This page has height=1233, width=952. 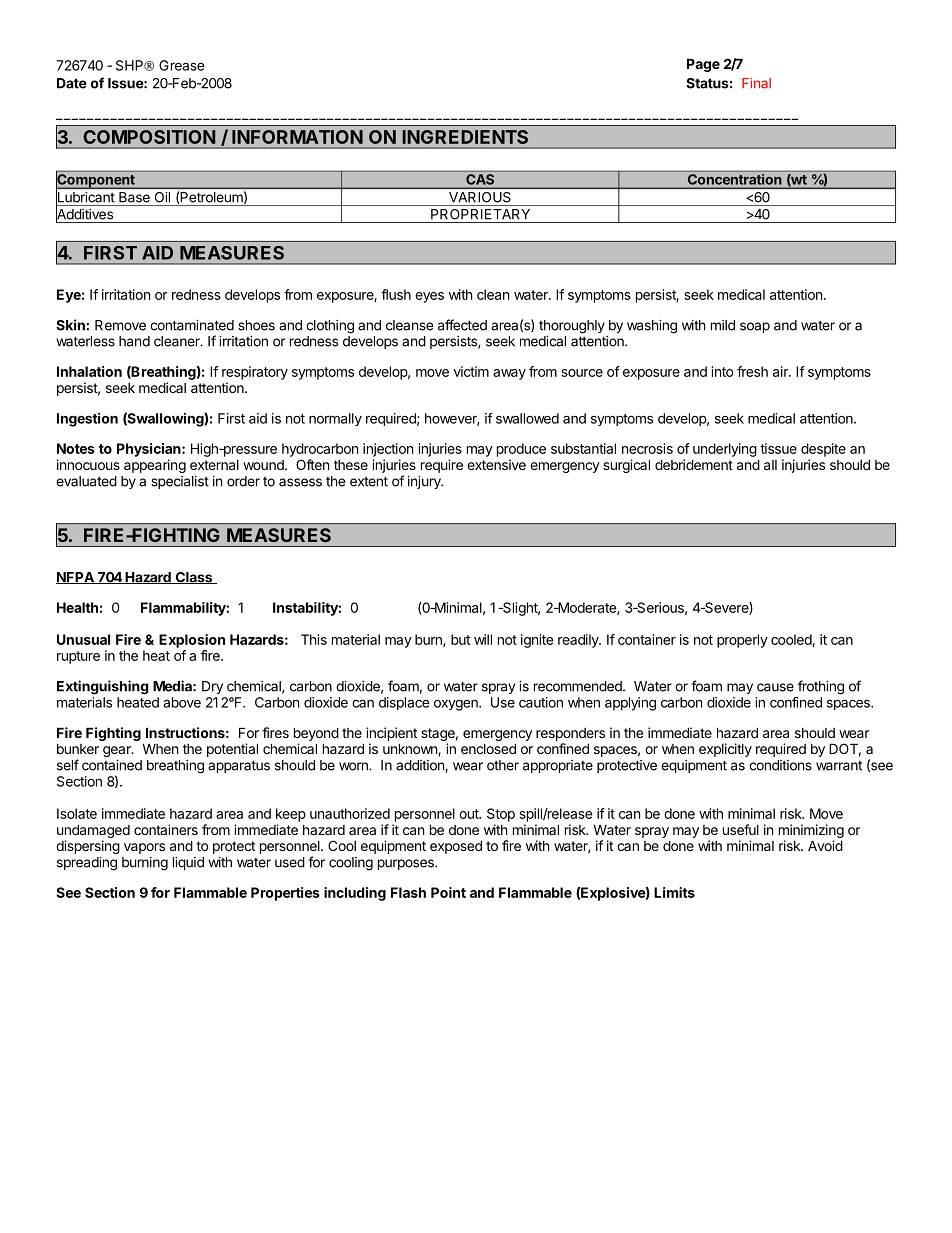 I want to click on Grease, so click(x=182, y=65).
